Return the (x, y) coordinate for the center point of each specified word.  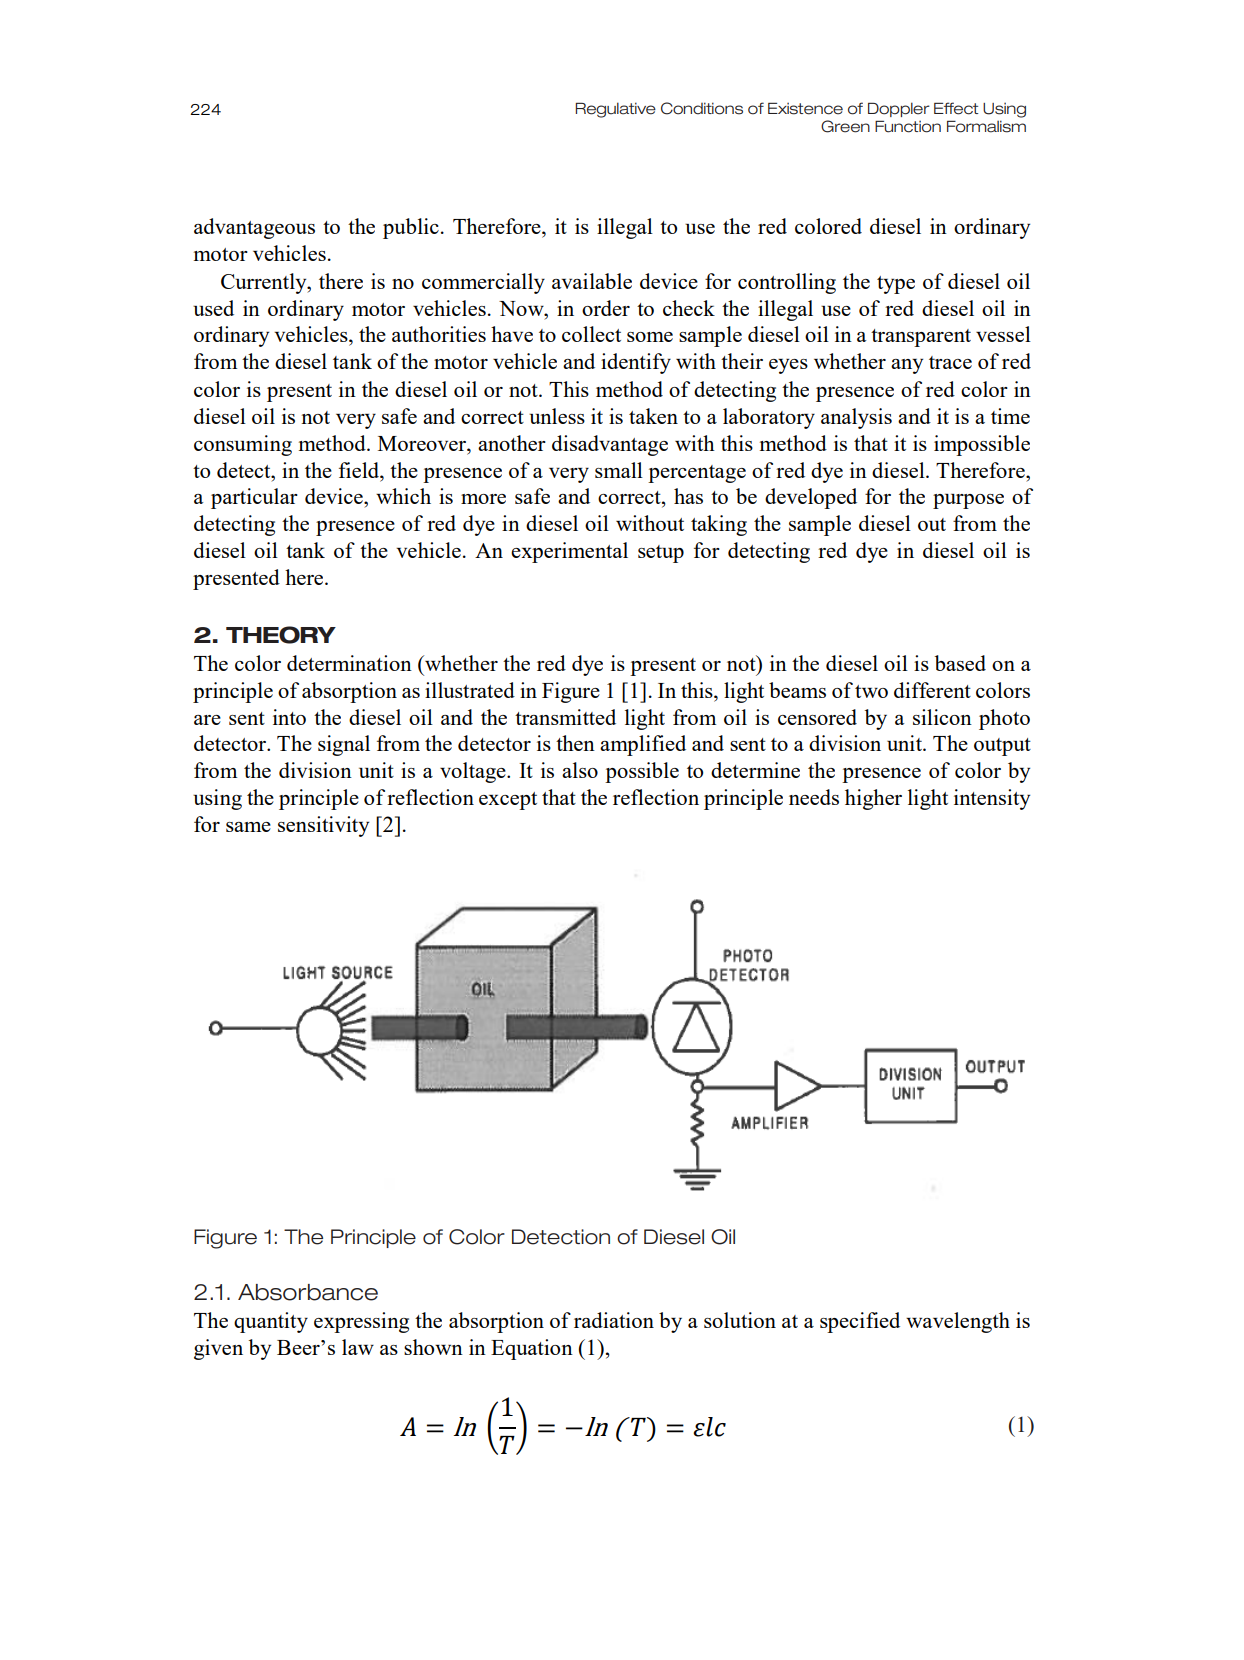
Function (908, 126)
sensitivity (323, 826)
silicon (942, 717)
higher (873, 799)
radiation (614, 1320)
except (508, 801)
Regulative (615, 110)
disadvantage (610, 445)
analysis (856, 418)
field (360, 470)
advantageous (254, 228)
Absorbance (308, 1292)
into (289, 717)
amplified (643, 745)
